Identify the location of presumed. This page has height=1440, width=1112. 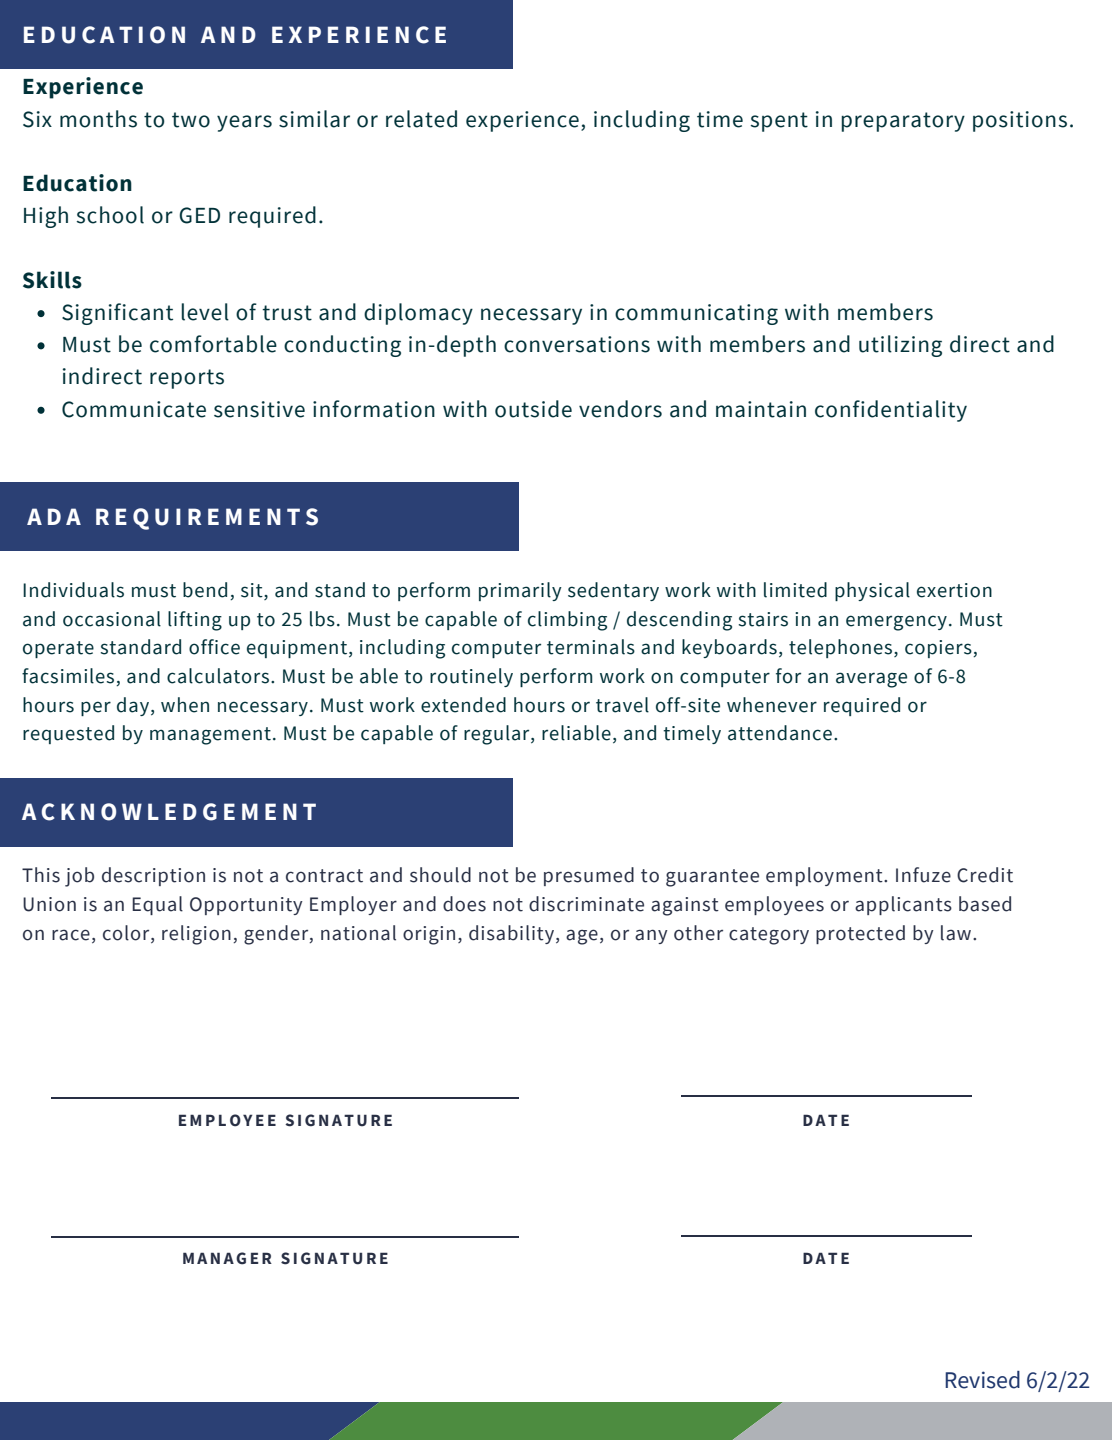
(589, 876).
